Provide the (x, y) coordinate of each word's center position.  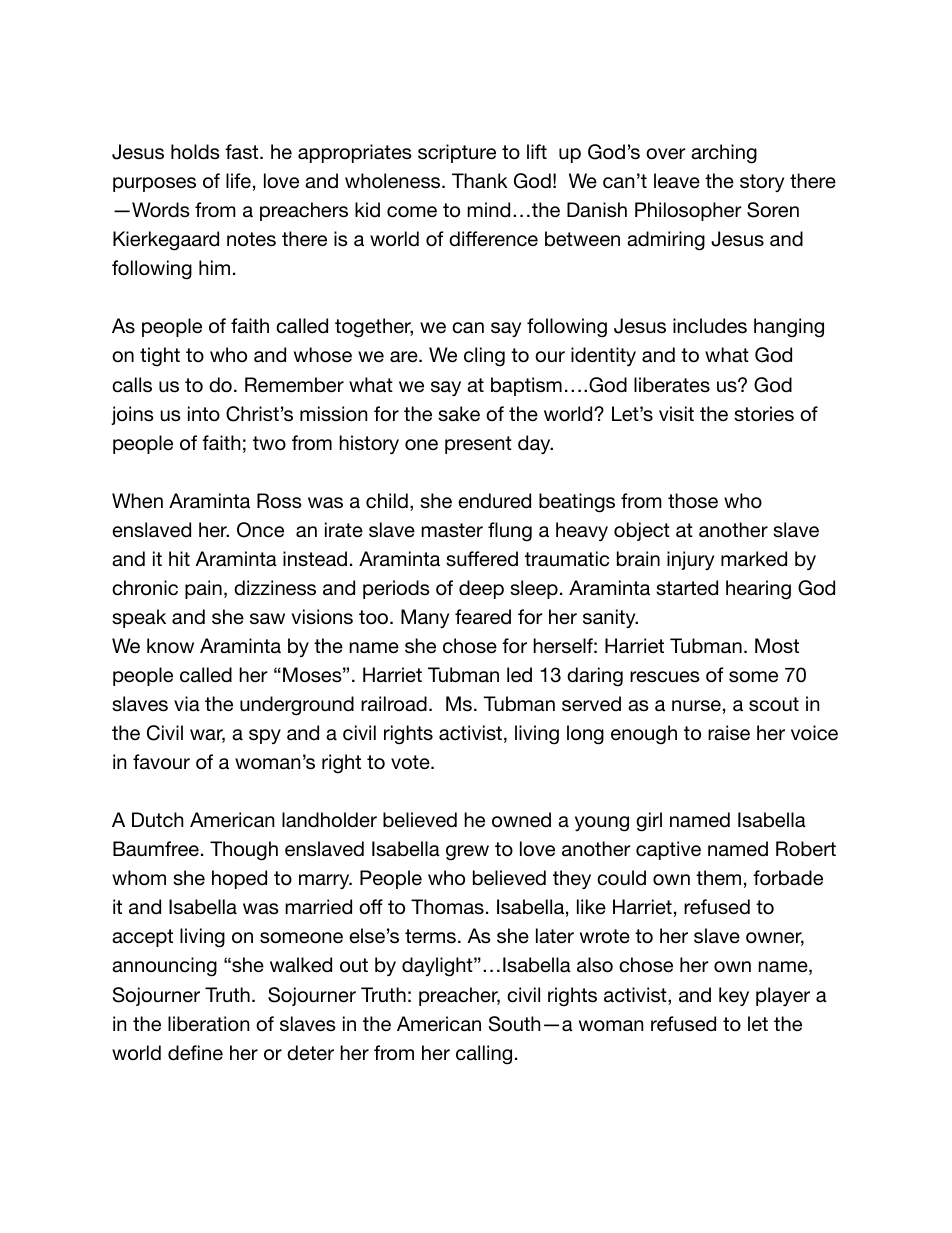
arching (724, 154)
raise (729, 733)
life (238, 180)
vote (411, 762)
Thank (479, 180)
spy (265, 736)
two (269, 443)
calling (484, 1055)
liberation (209, 1024)
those (693, 501)
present (478, 445)
